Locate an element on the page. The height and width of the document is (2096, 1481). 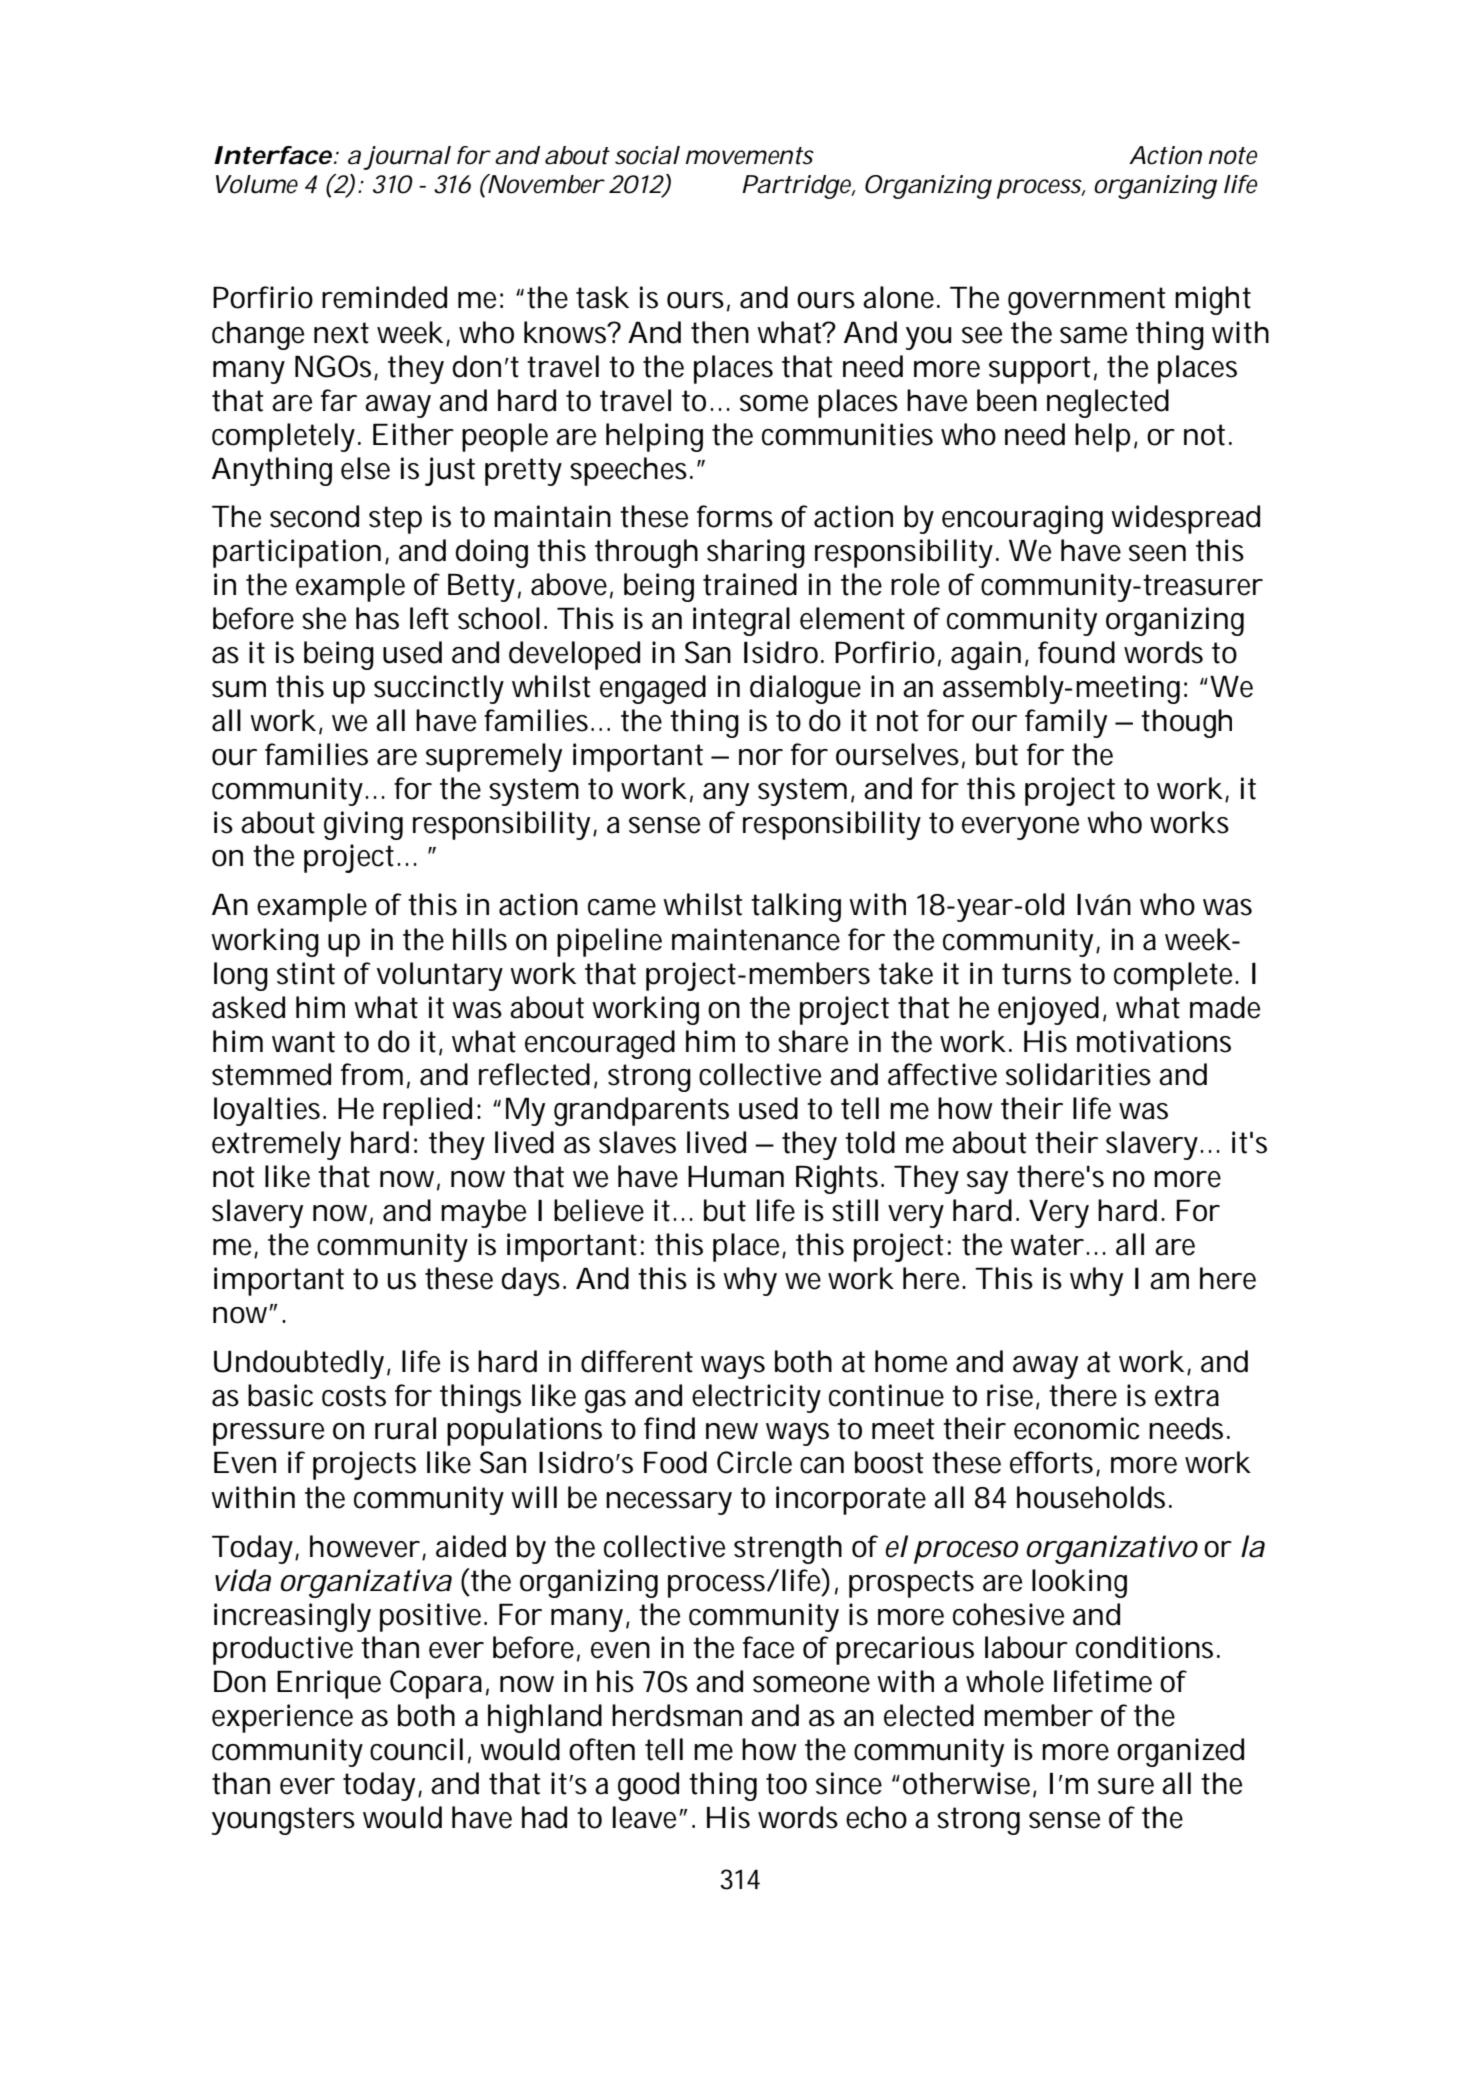
Volume is located at coordinates (257, 184).
